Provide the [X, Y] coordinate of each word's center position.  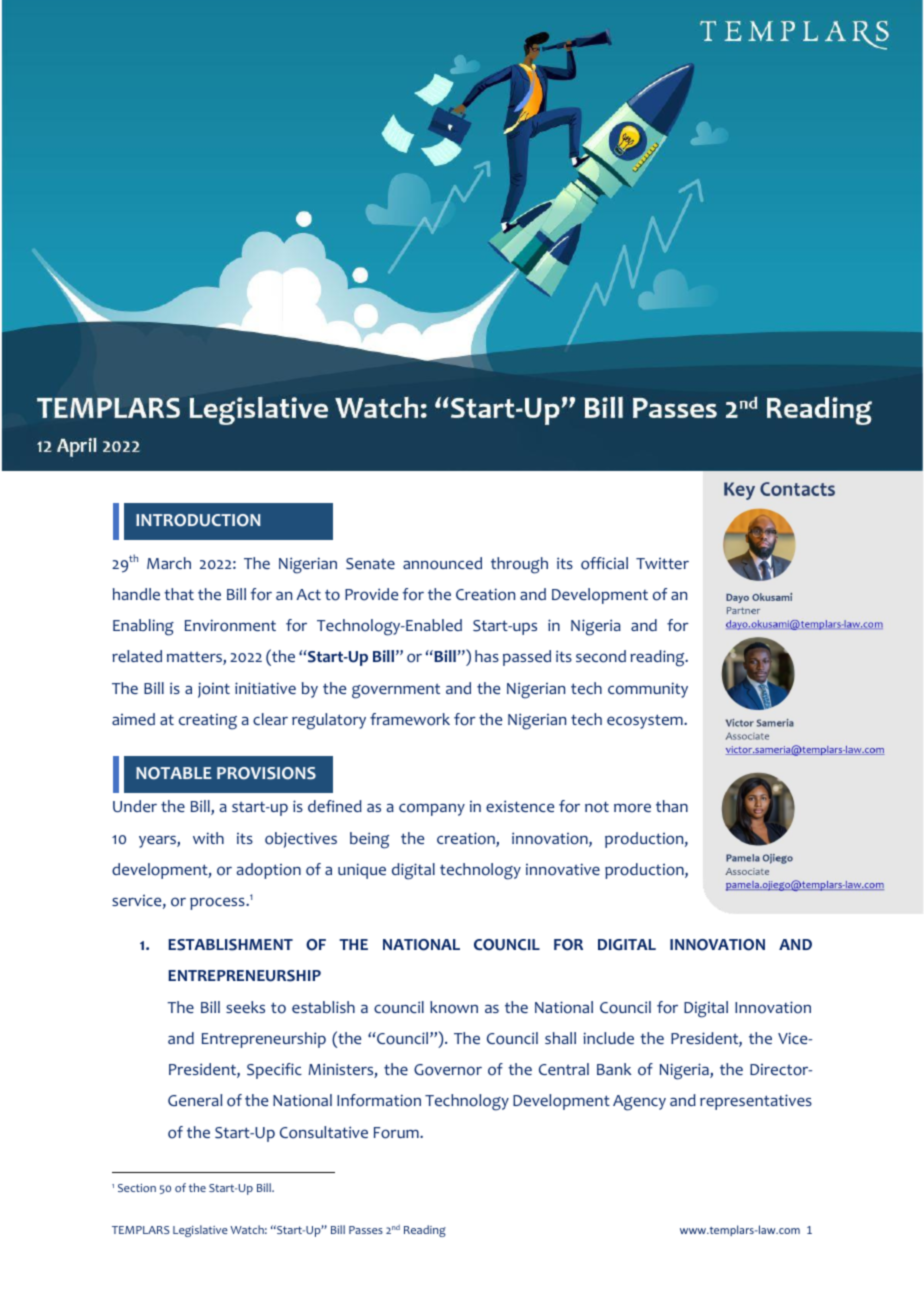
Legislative [200, 1231]
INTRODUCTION [198, 520]
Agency [639, 1103]
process [218, 903]
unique [362, 871]
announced [442, 563]
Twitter [662, 563]
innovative [563, 869]
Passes [366, 1230]
